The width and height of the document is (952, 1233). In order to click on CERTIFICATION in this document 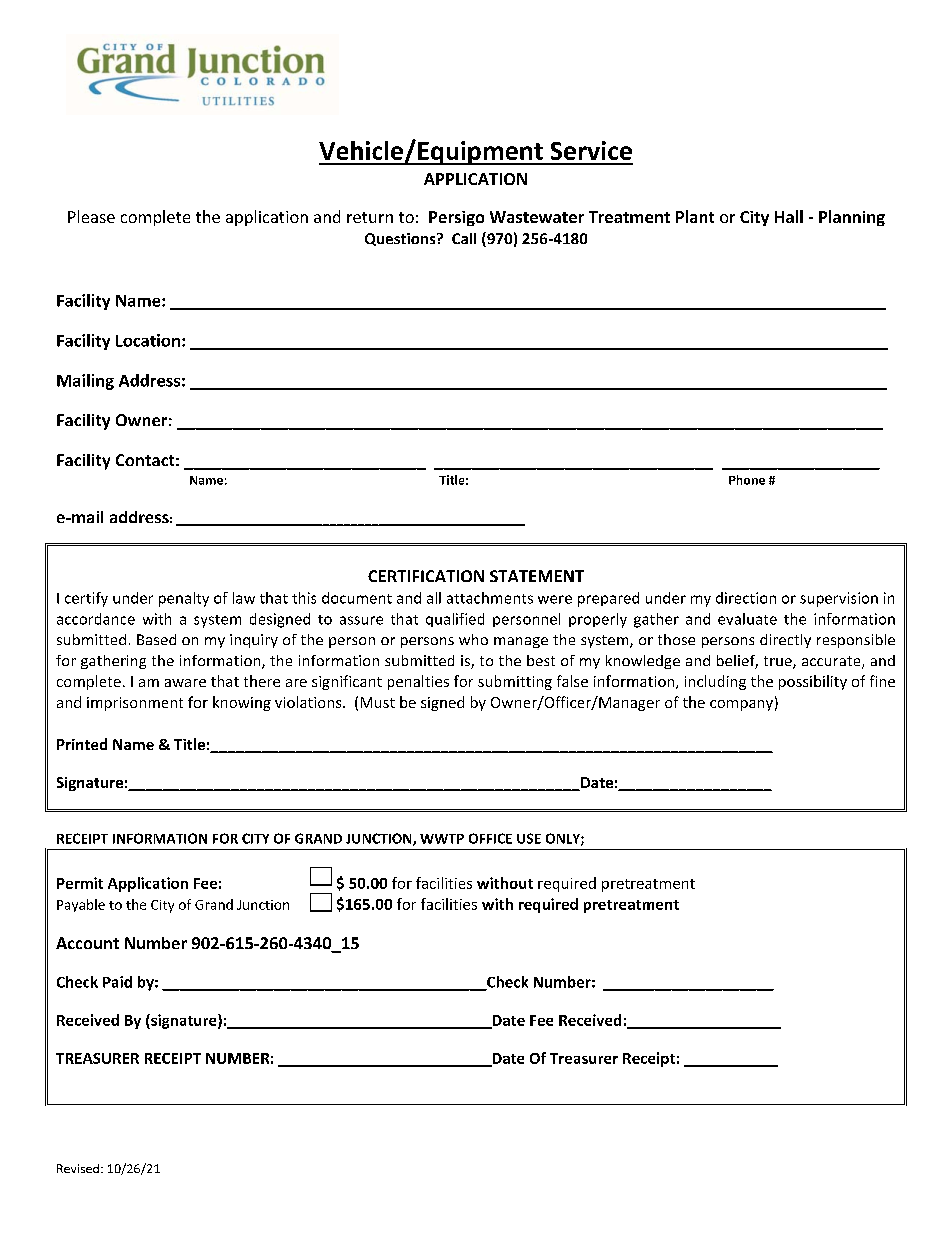, I will do `click(426, 576)`.
